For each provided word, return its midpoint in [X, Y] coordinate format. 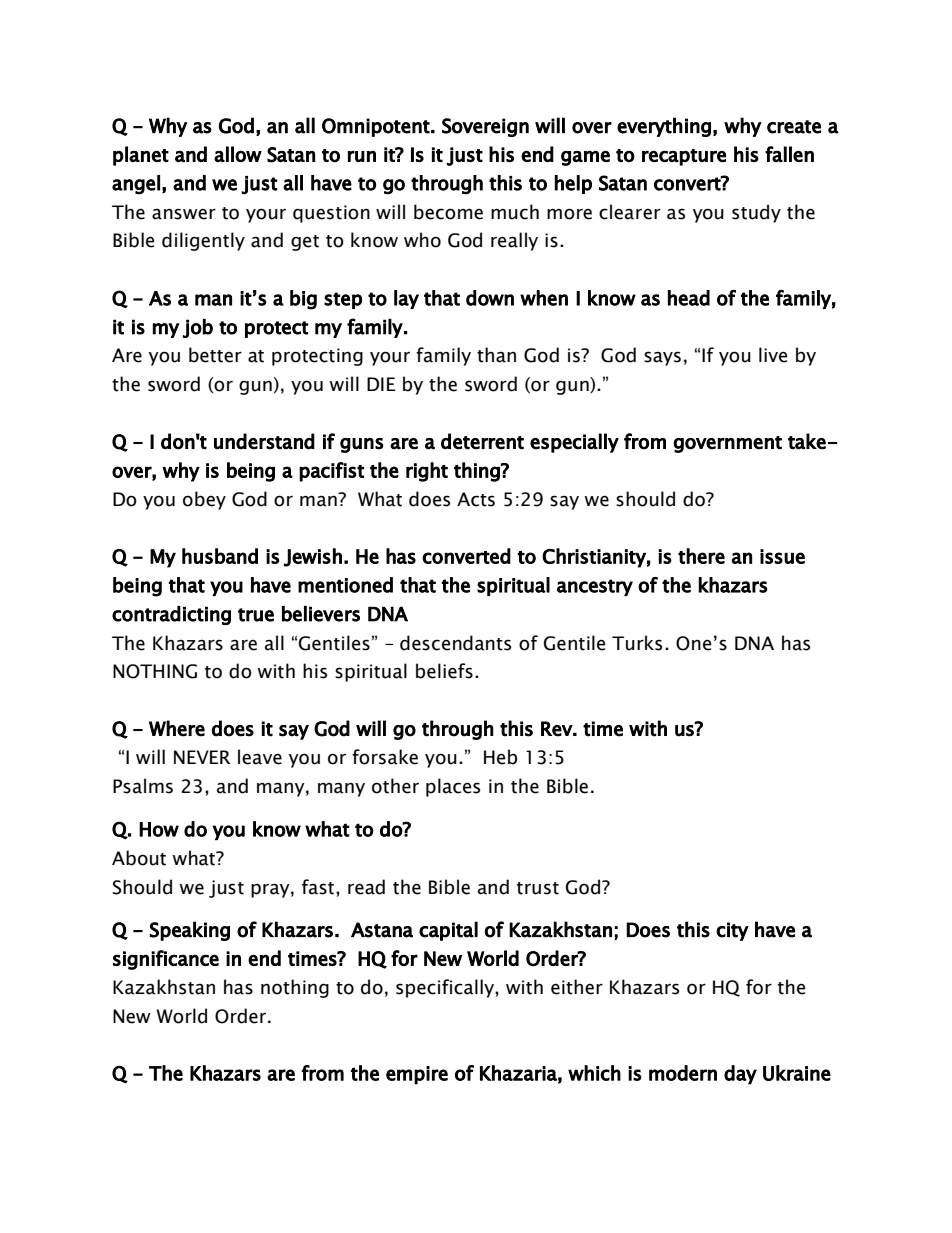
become [448, 212]
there [701, 556]
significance [166, 960]
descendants [455, 643]
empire [417, 1075]
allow [238, 154]
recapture [684, 157]
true [256, 615]
